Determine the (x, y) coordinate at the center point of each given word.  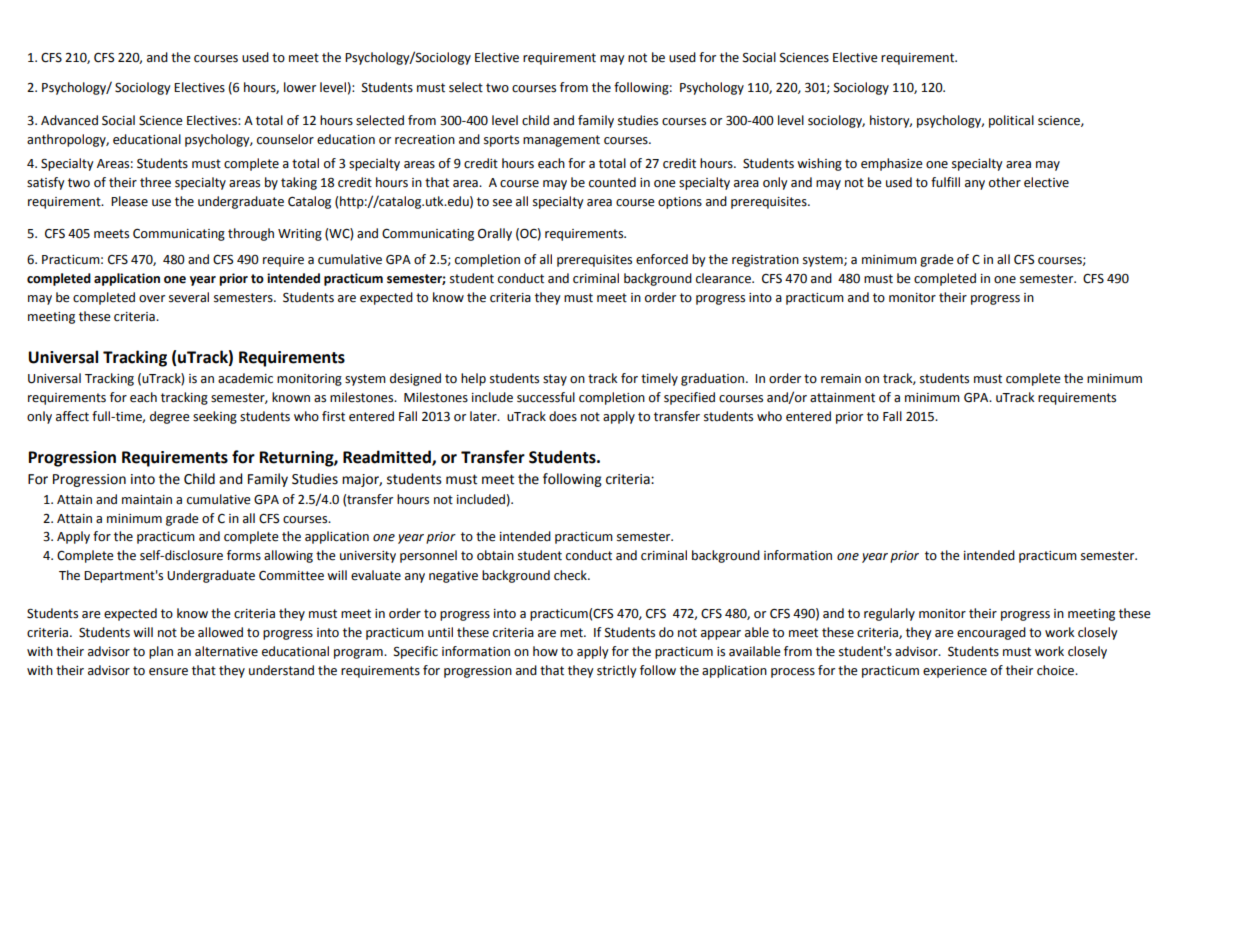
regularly (889, 614)
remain (841, 379)
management (561, 141)
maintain (147, 500)
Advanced (69, 120)
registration (765, 261)
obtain (495, 555)
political (1011, 121)
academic (245, 378)
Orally (495, 234)
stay (555, 380)
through (251, 234)
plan (161, 652)
